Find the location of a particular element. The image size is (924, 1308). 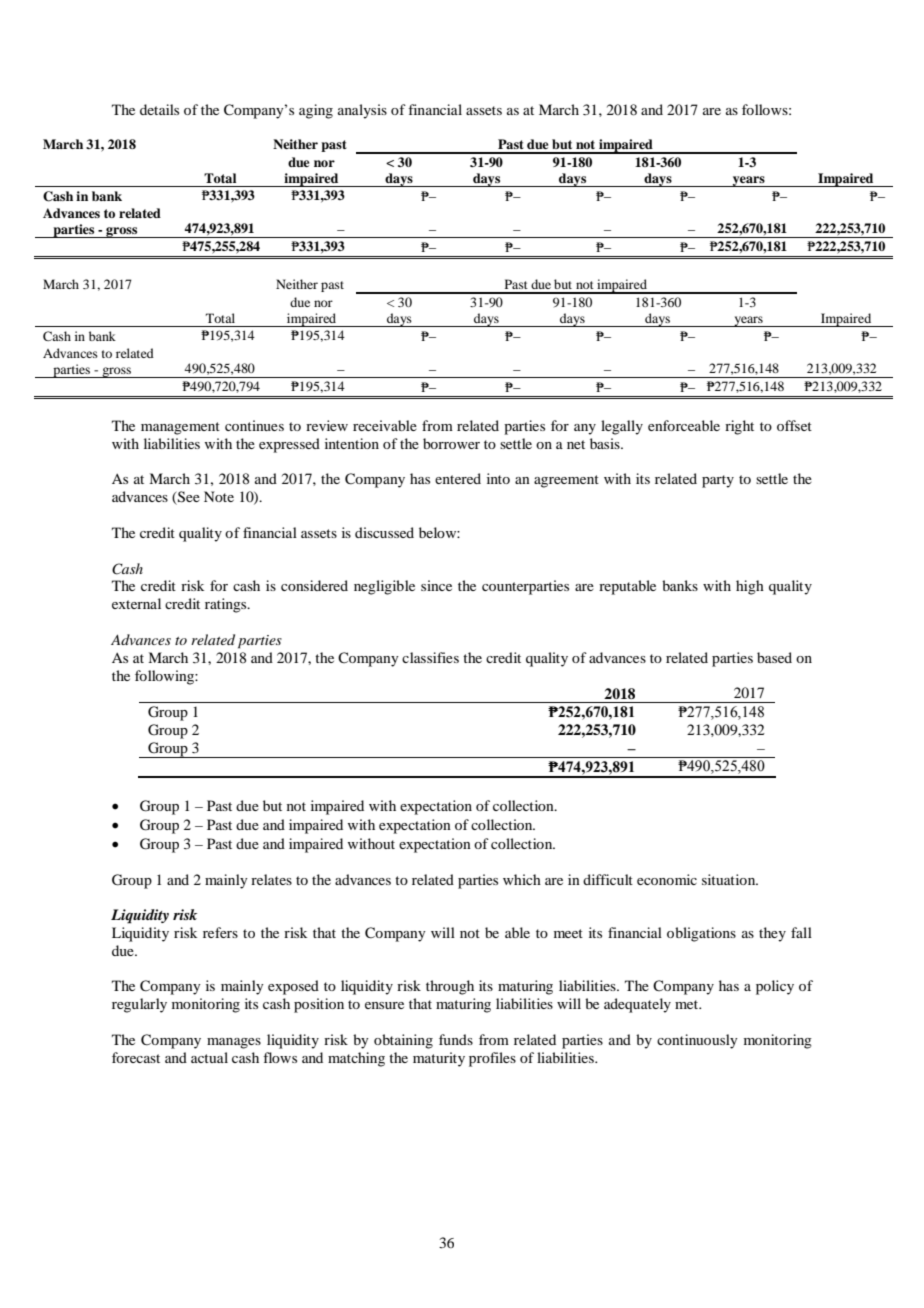

right is located at coordinates (739, 427).
